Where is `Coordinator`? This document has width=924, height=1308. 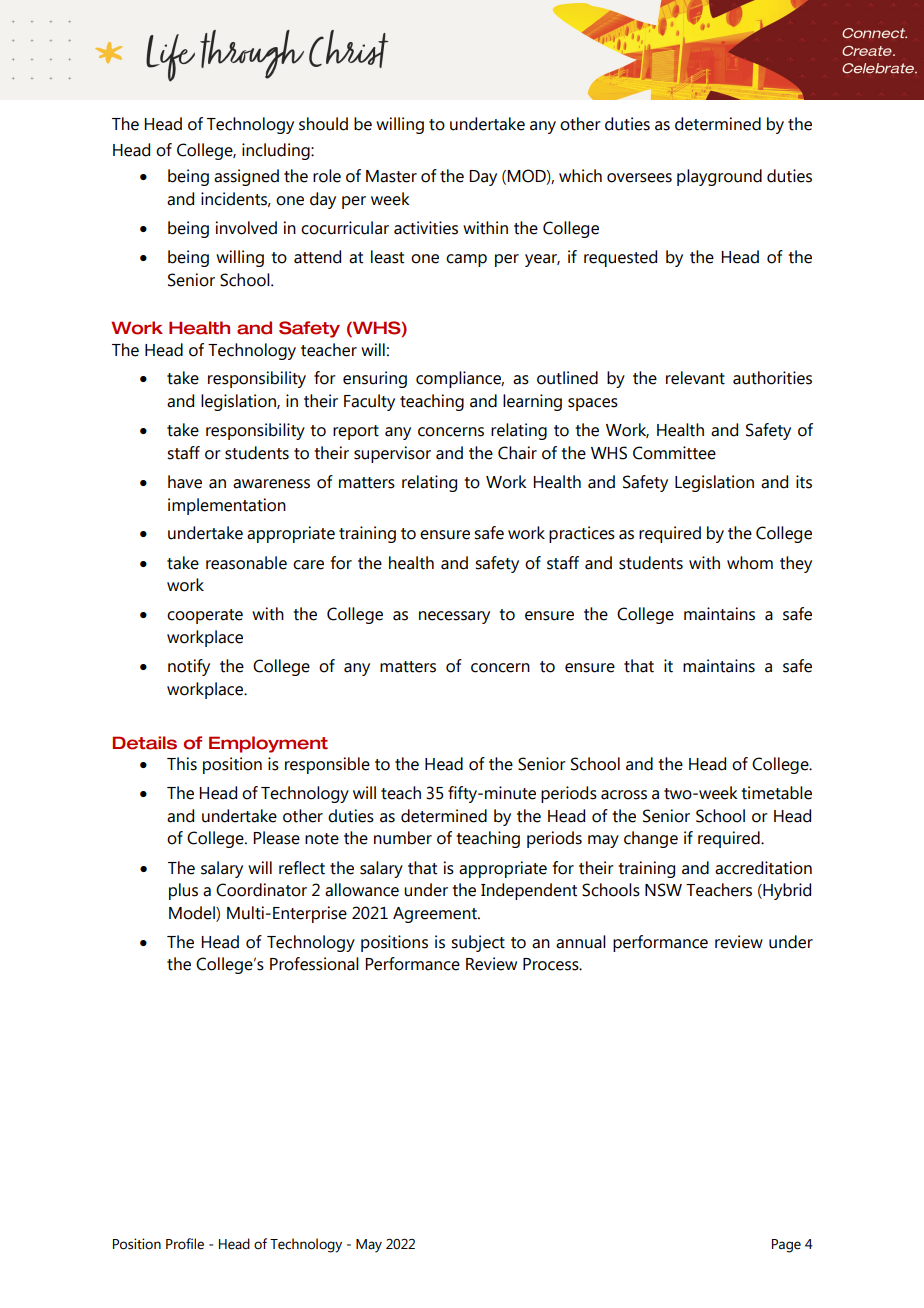
Coordinator is located at coordinates (261, 890).
